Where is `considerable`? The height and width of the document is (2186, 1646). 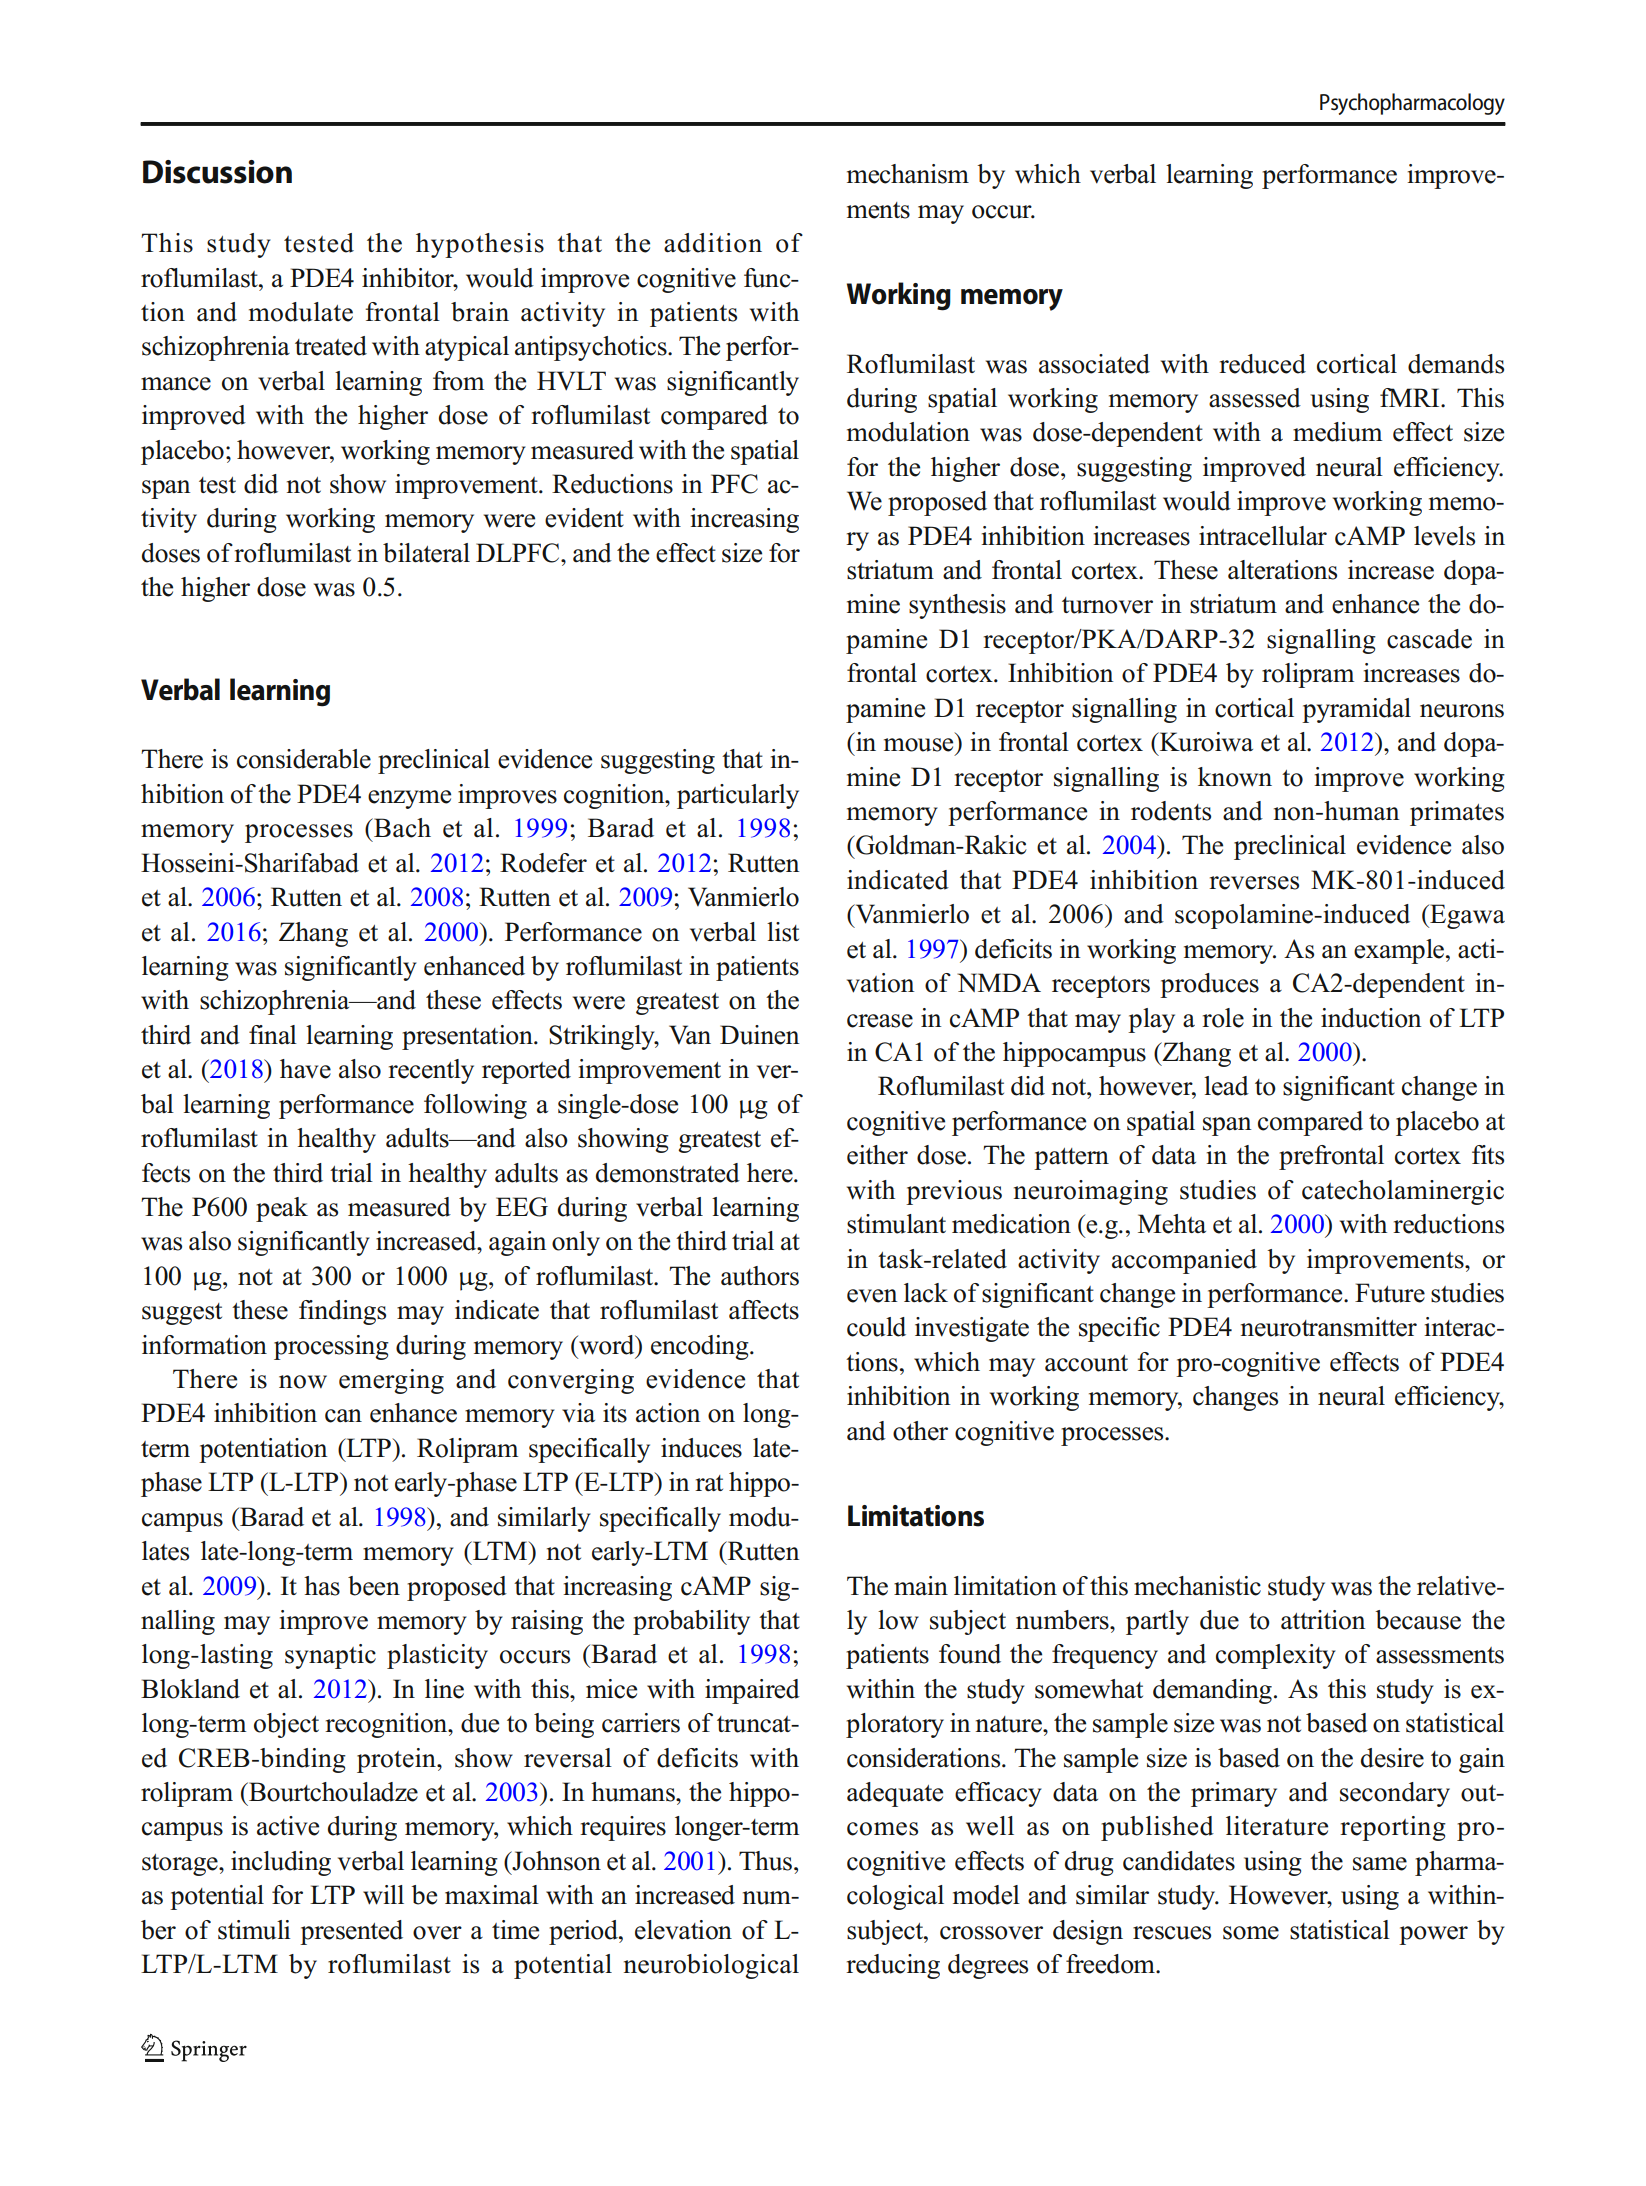 considerable is located at coordinates (304, 759).
